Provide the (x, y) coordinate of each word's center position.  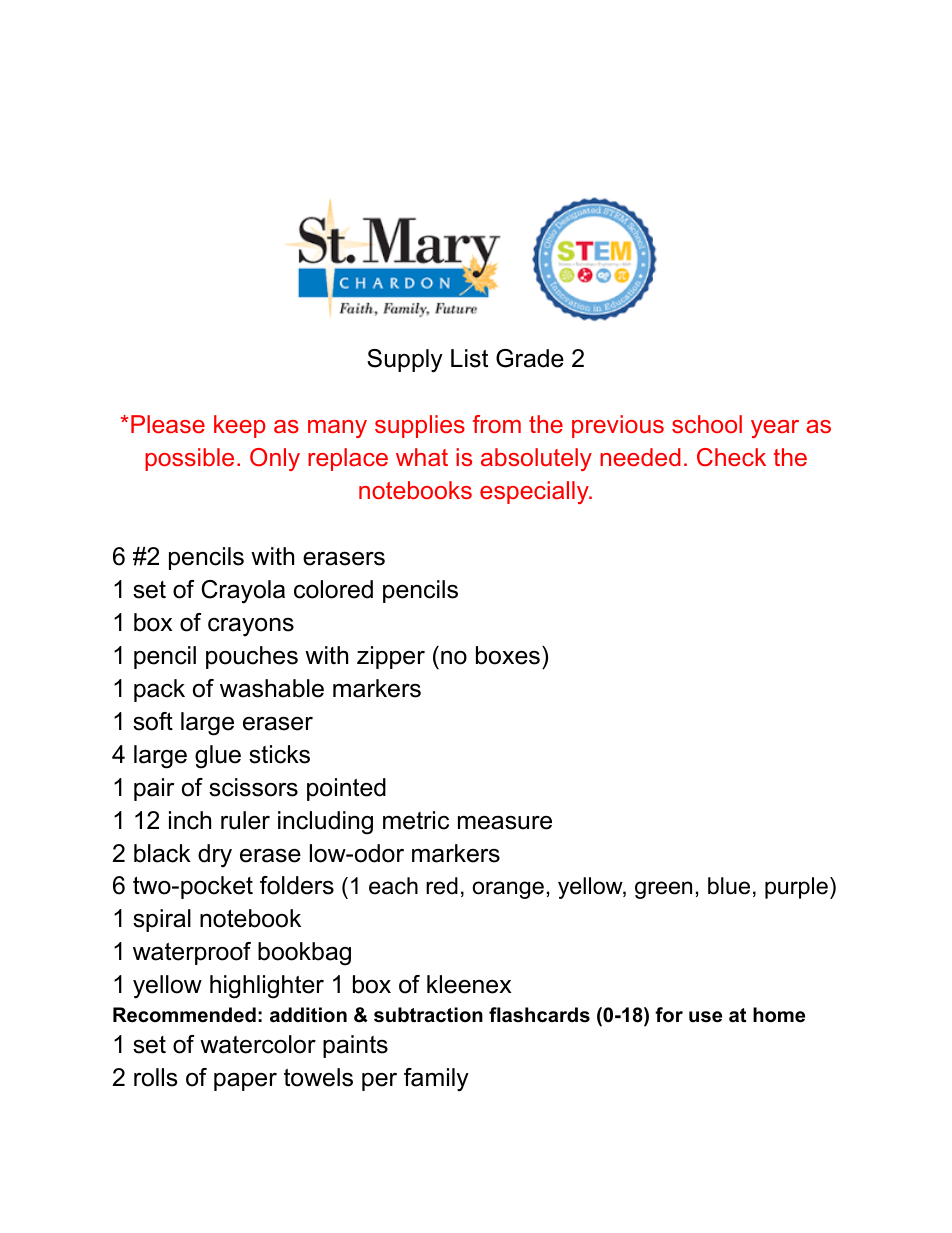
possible (189, 459)
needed (640, 457)
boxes (508, 655)
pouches (252, 657)
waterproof (192, 953)
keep (240, 426)
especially (535, 492)
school (707, 424)
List (469, 358)
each (393, 886)
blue (729, 886)
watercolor (258, 1044)
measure (505, 823)
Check (731, 457)
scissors (253, 787)
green (663, 890)
